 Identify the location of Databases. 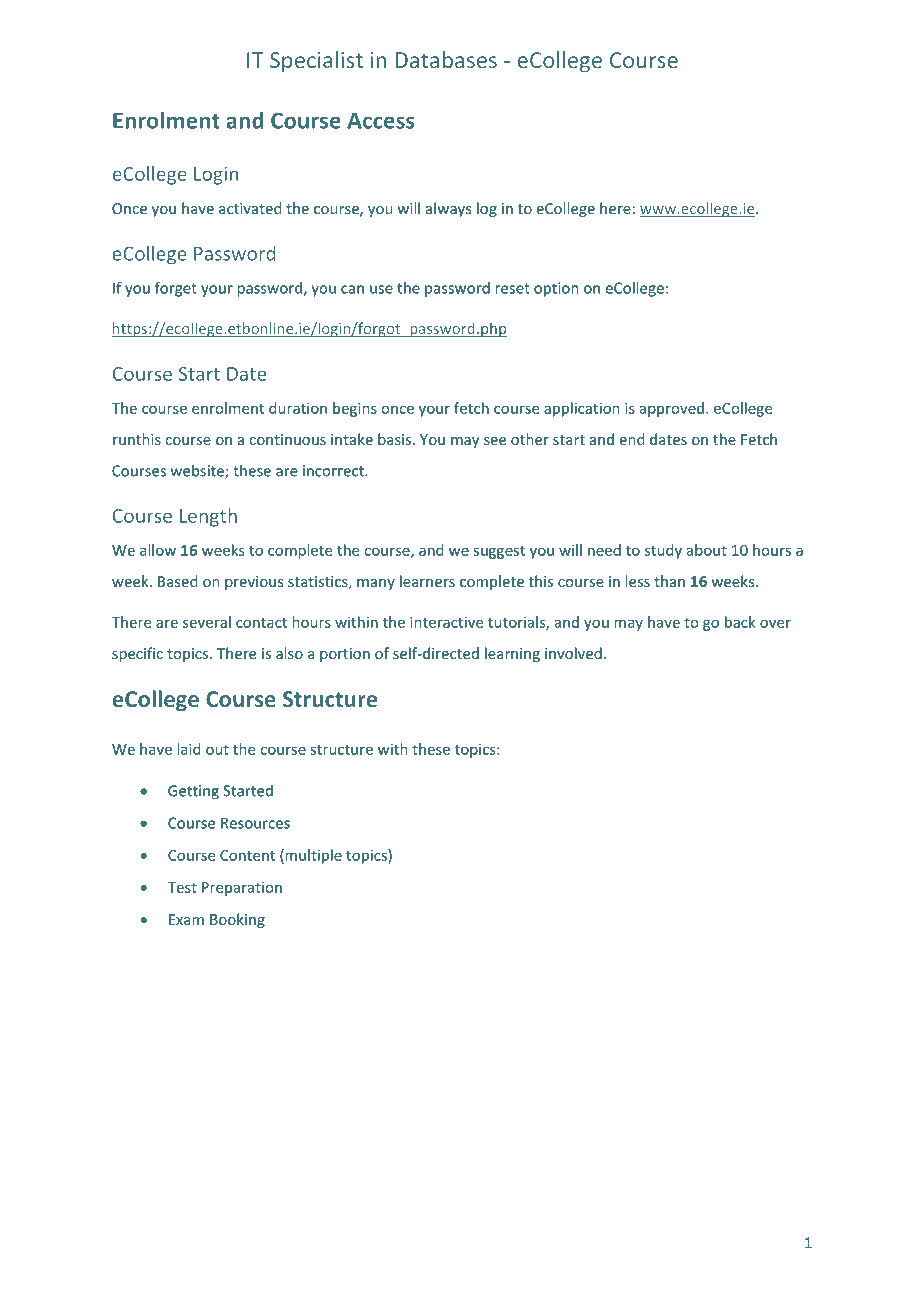
(446, 59).
